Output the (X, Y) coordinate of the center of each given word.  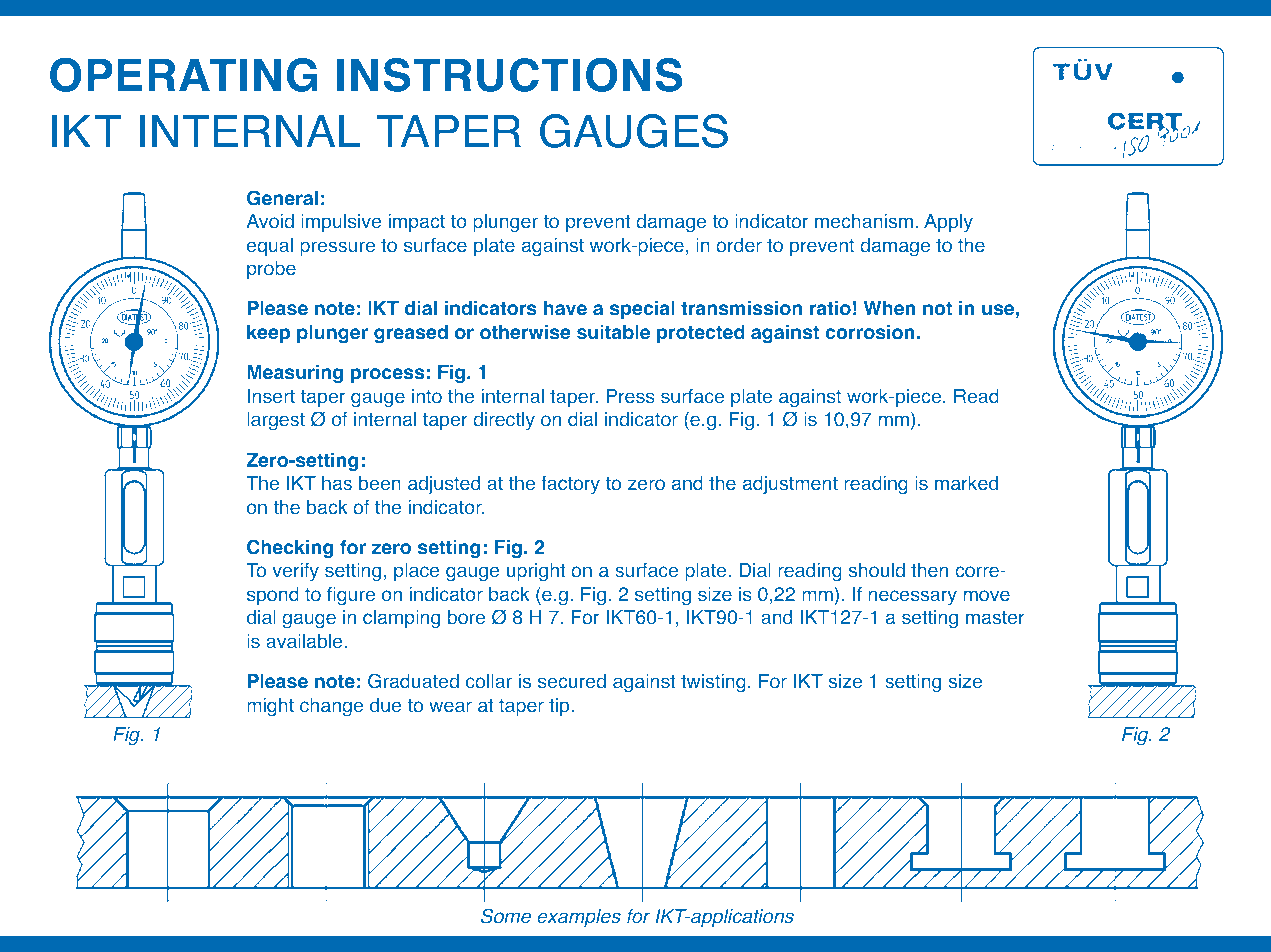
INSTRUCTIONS (510, 75)
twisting (713, 683)
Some (506, 916)
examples (579, 918)
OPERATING (183, 75)
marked (966, 483)
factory (570, 485)
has (337, 483)
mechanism (864, 221)
